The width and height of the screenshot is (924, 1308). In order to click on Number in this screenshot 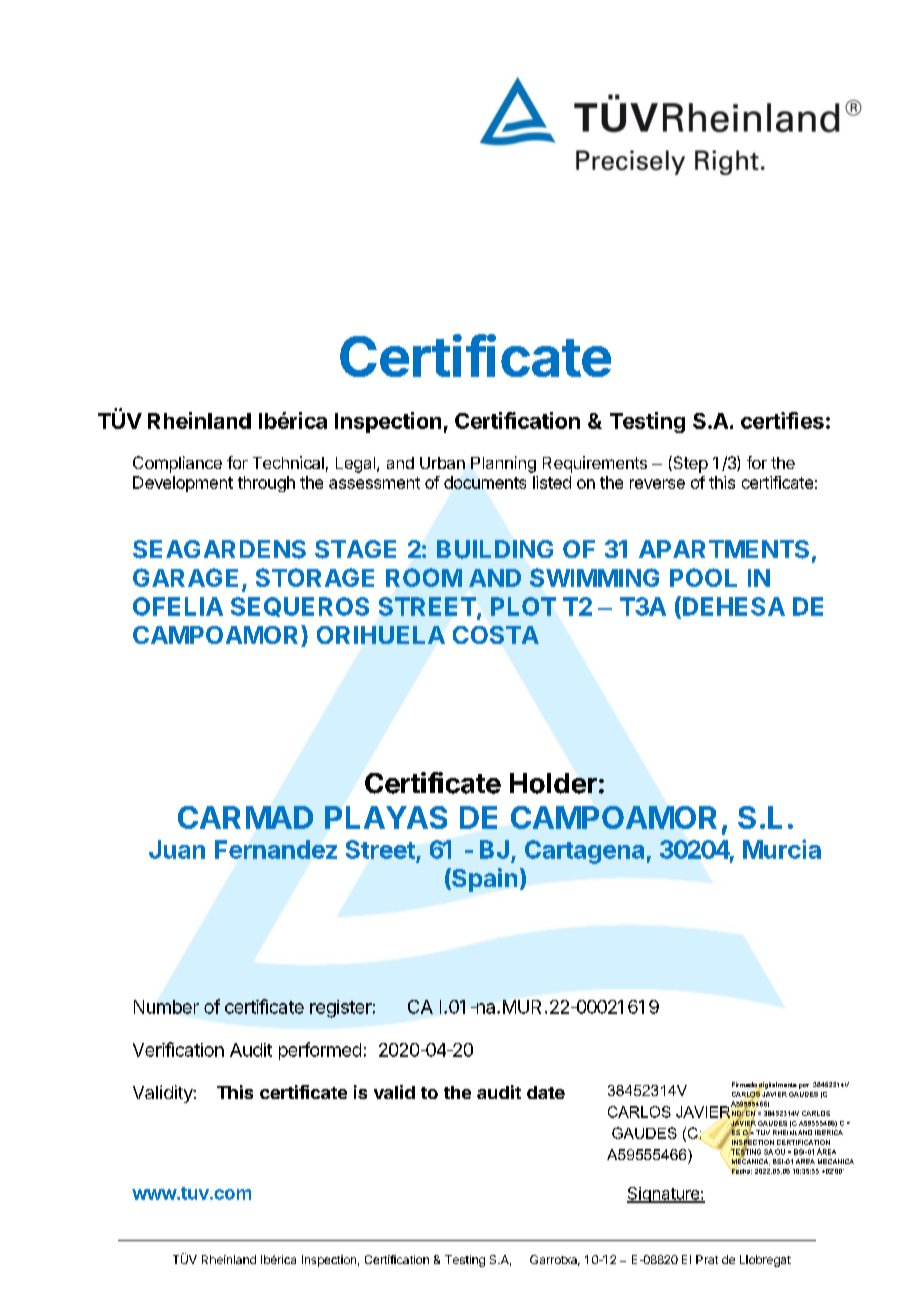, I will do `click(166, 1007)`.
